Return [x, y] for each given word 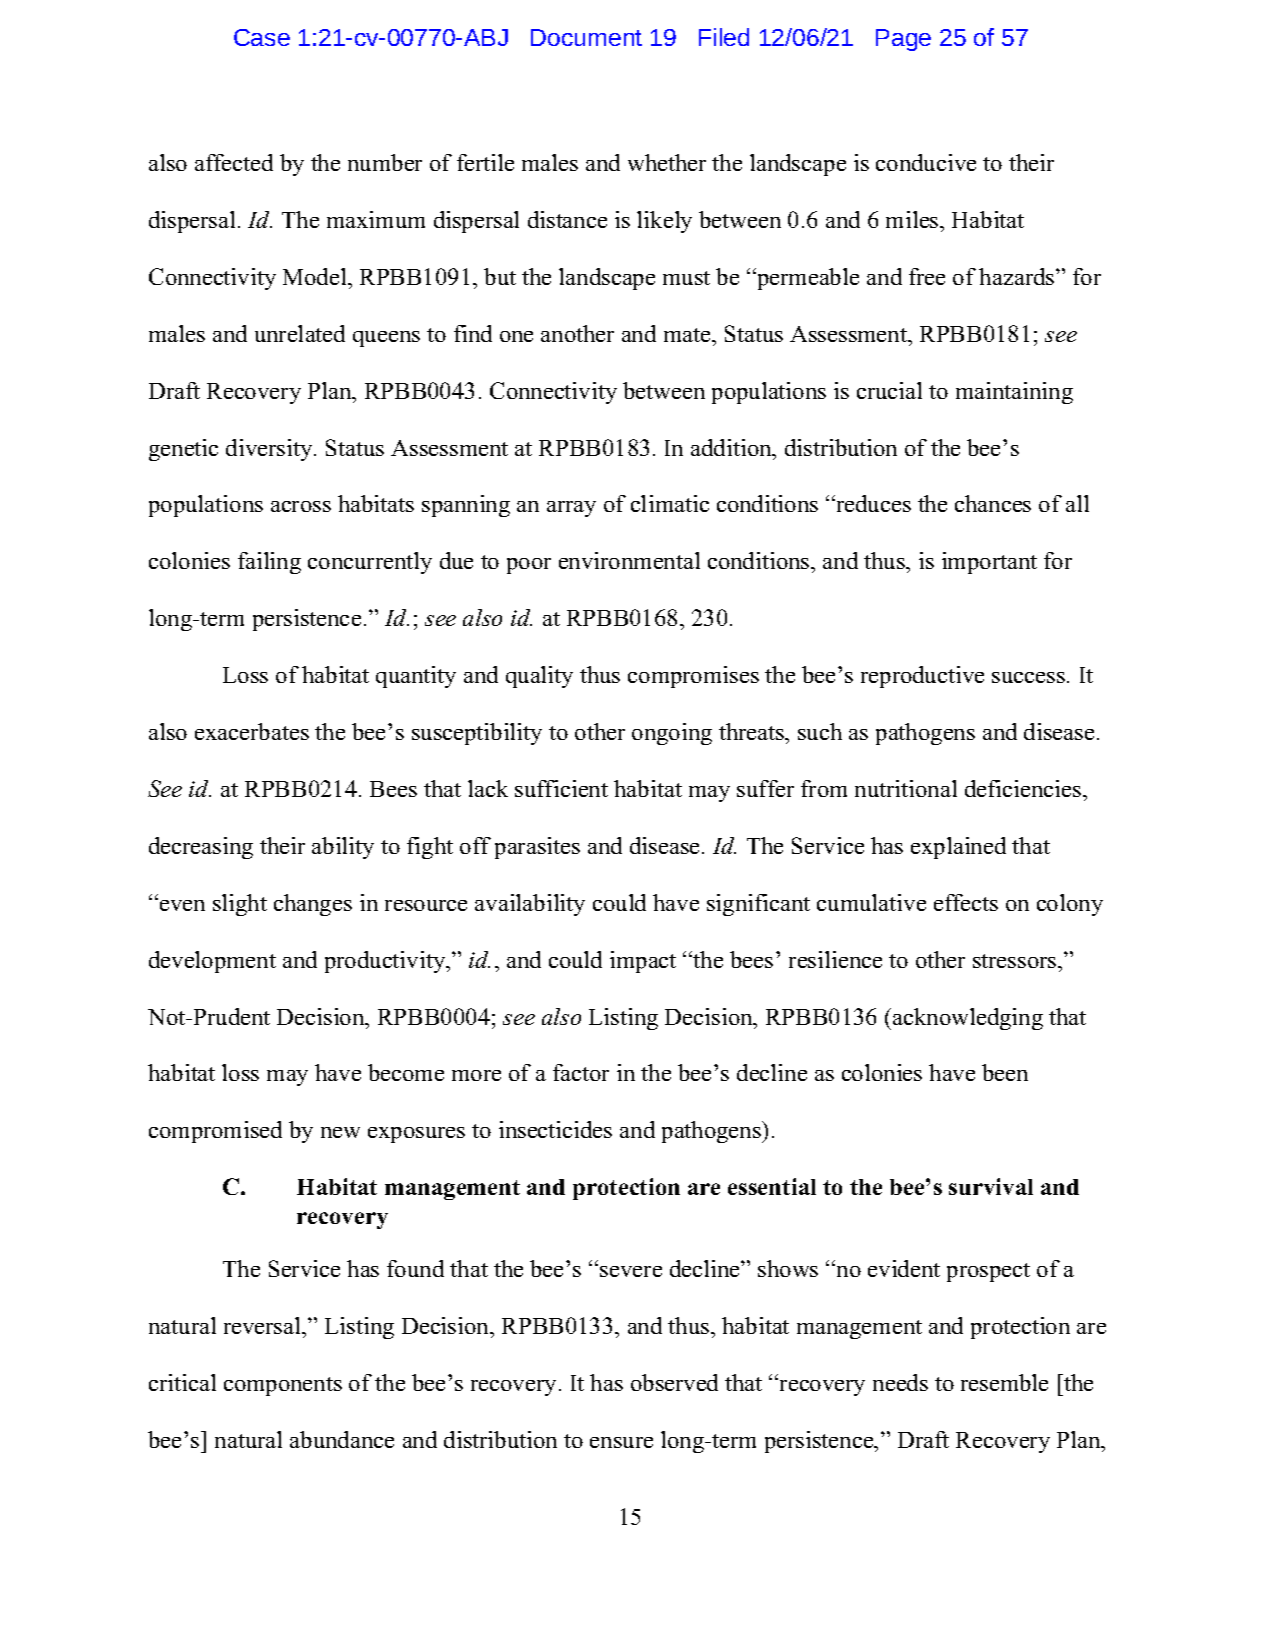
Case [262, 37]
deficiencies [1024, 788]
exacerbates [252, 731]
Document [586, 37]
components [283, 1386]
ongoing [672, 734]
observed [674, 1382]
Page [903, 40]
